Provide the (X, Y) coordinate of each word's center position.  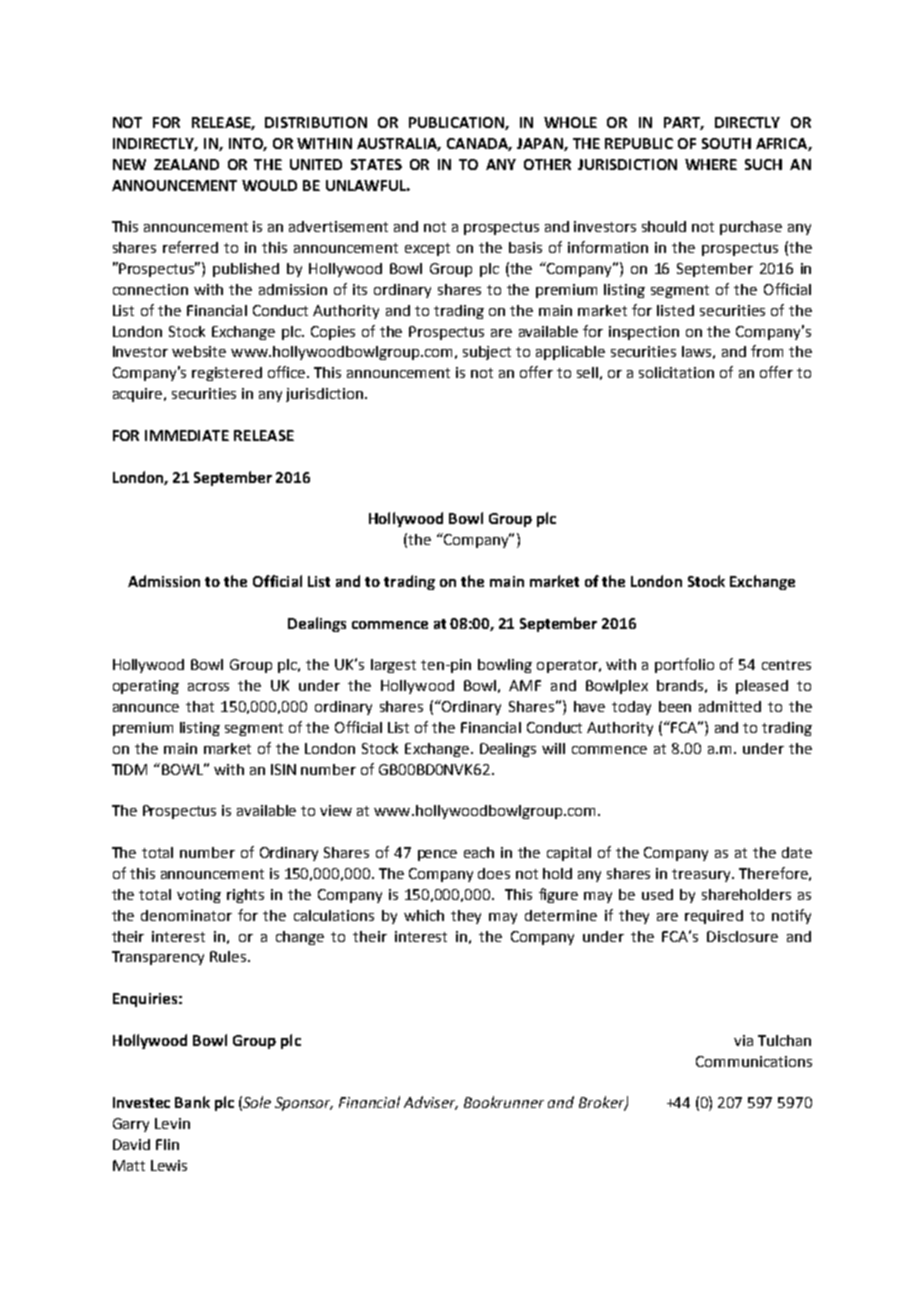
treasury (702, 875)
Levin (172, 1123)
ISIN (283, 769)
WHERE (711, 164)
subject (487, 353)
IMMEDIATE (187, 435)
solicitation (676, 372)
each (479, 852)
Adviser (431, 1103)
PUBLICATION (457, 123)
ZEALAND (186, 164)
